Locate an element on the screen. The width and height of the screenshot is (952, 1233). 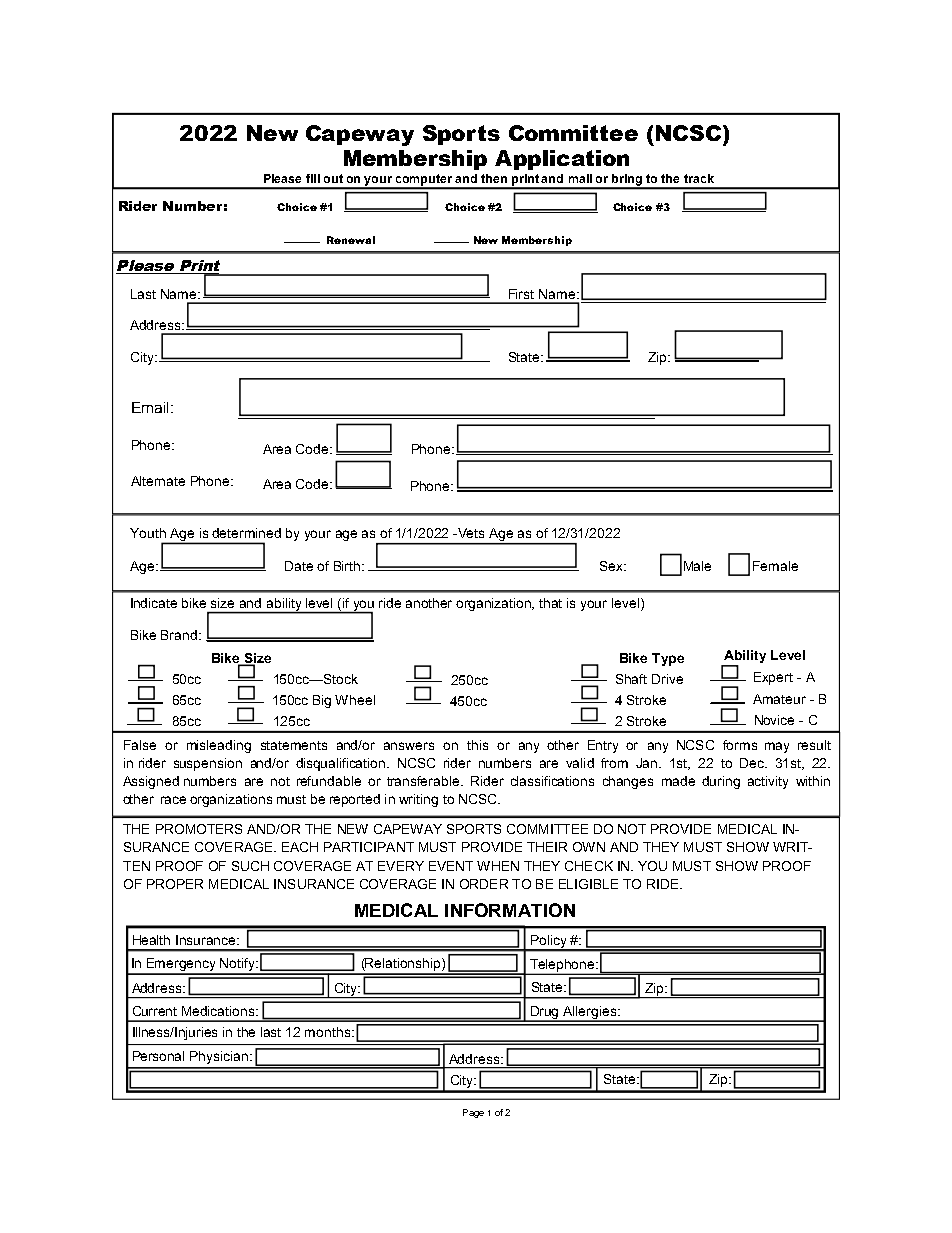
Drug is located at coordinates (545, 1013).
